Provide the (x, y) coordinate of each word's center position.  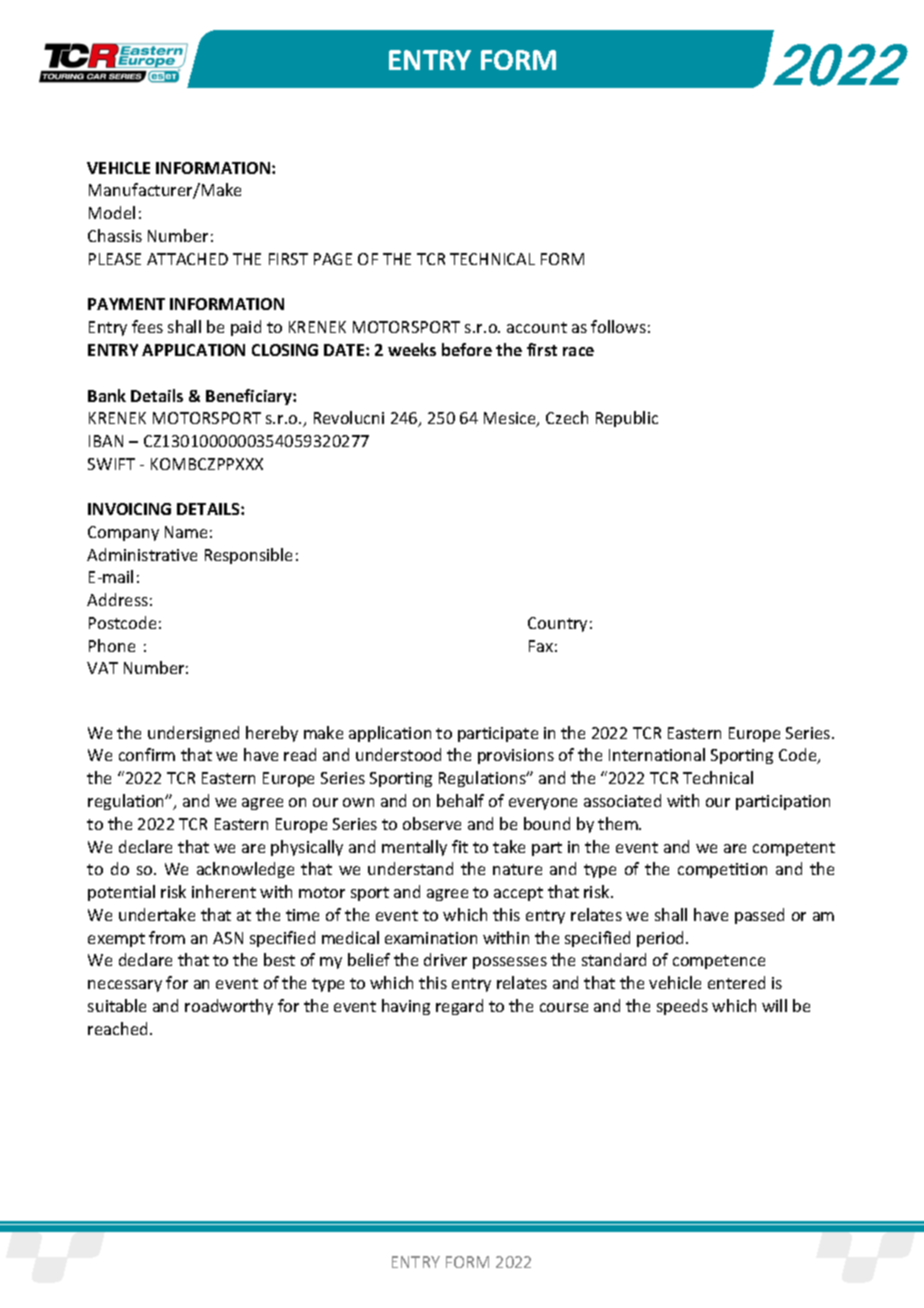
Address (117, 599)
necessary (125, 986)
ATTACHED (187, 259)
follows (618, 326)
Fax (541, 646)
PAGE (333, 259)
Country (557, 624)
